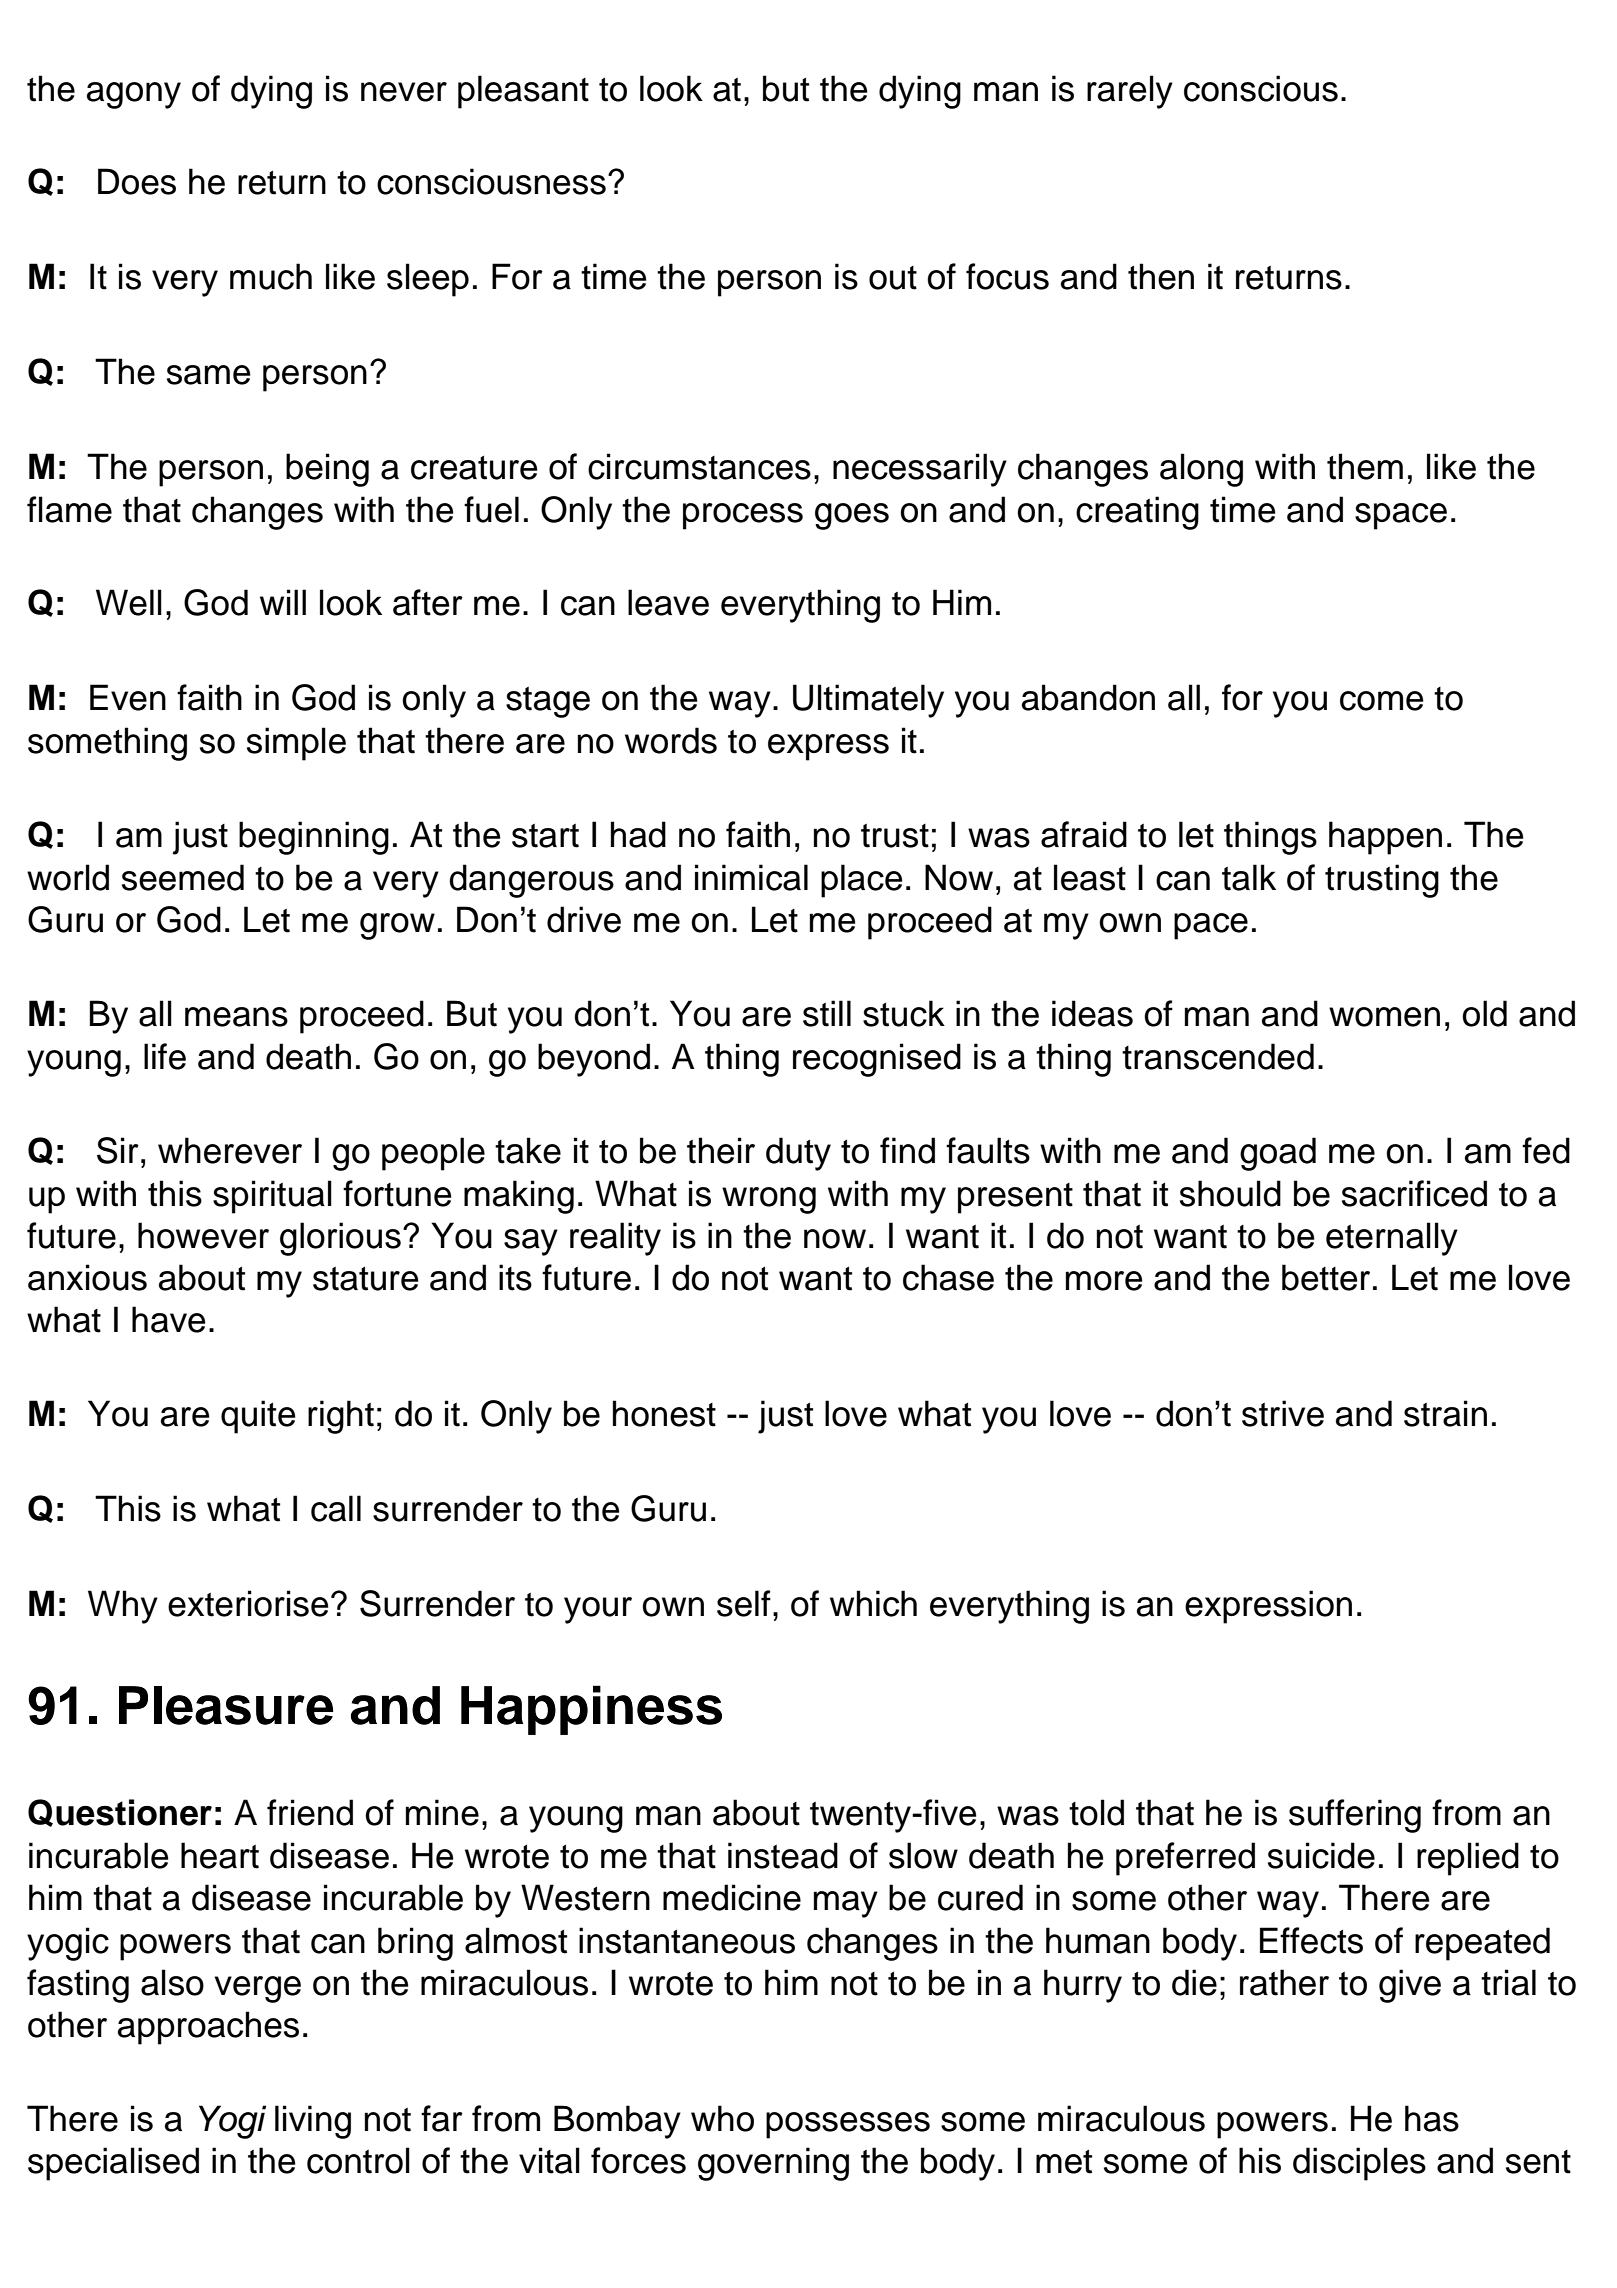 The image size is (1617, 2288). I want to click on goad, so click(1278, 1154).
